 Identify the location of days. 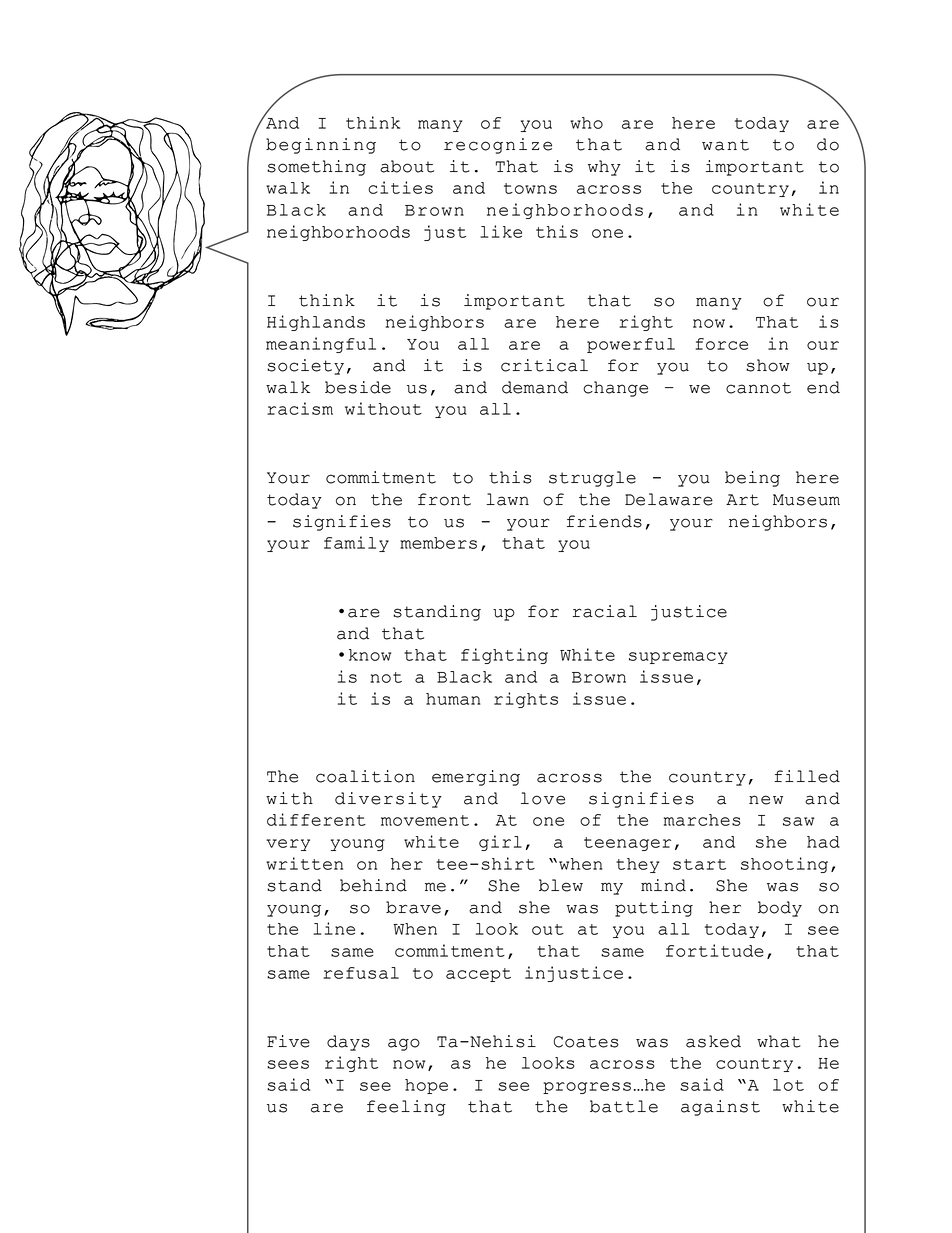
(348, 1043).
